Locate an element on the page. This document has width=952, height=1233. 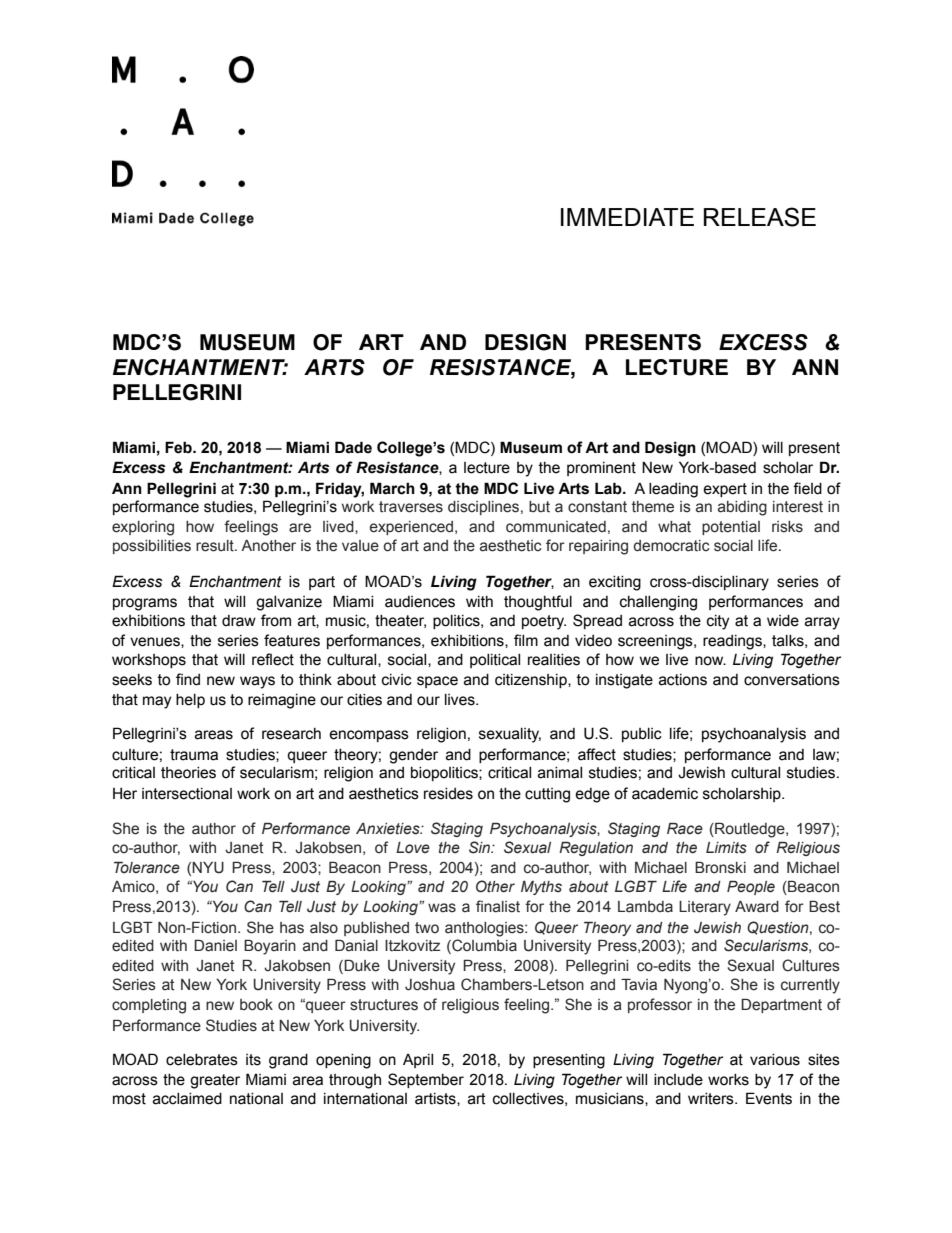
RELEASE is located at coordinates (760, 217).
